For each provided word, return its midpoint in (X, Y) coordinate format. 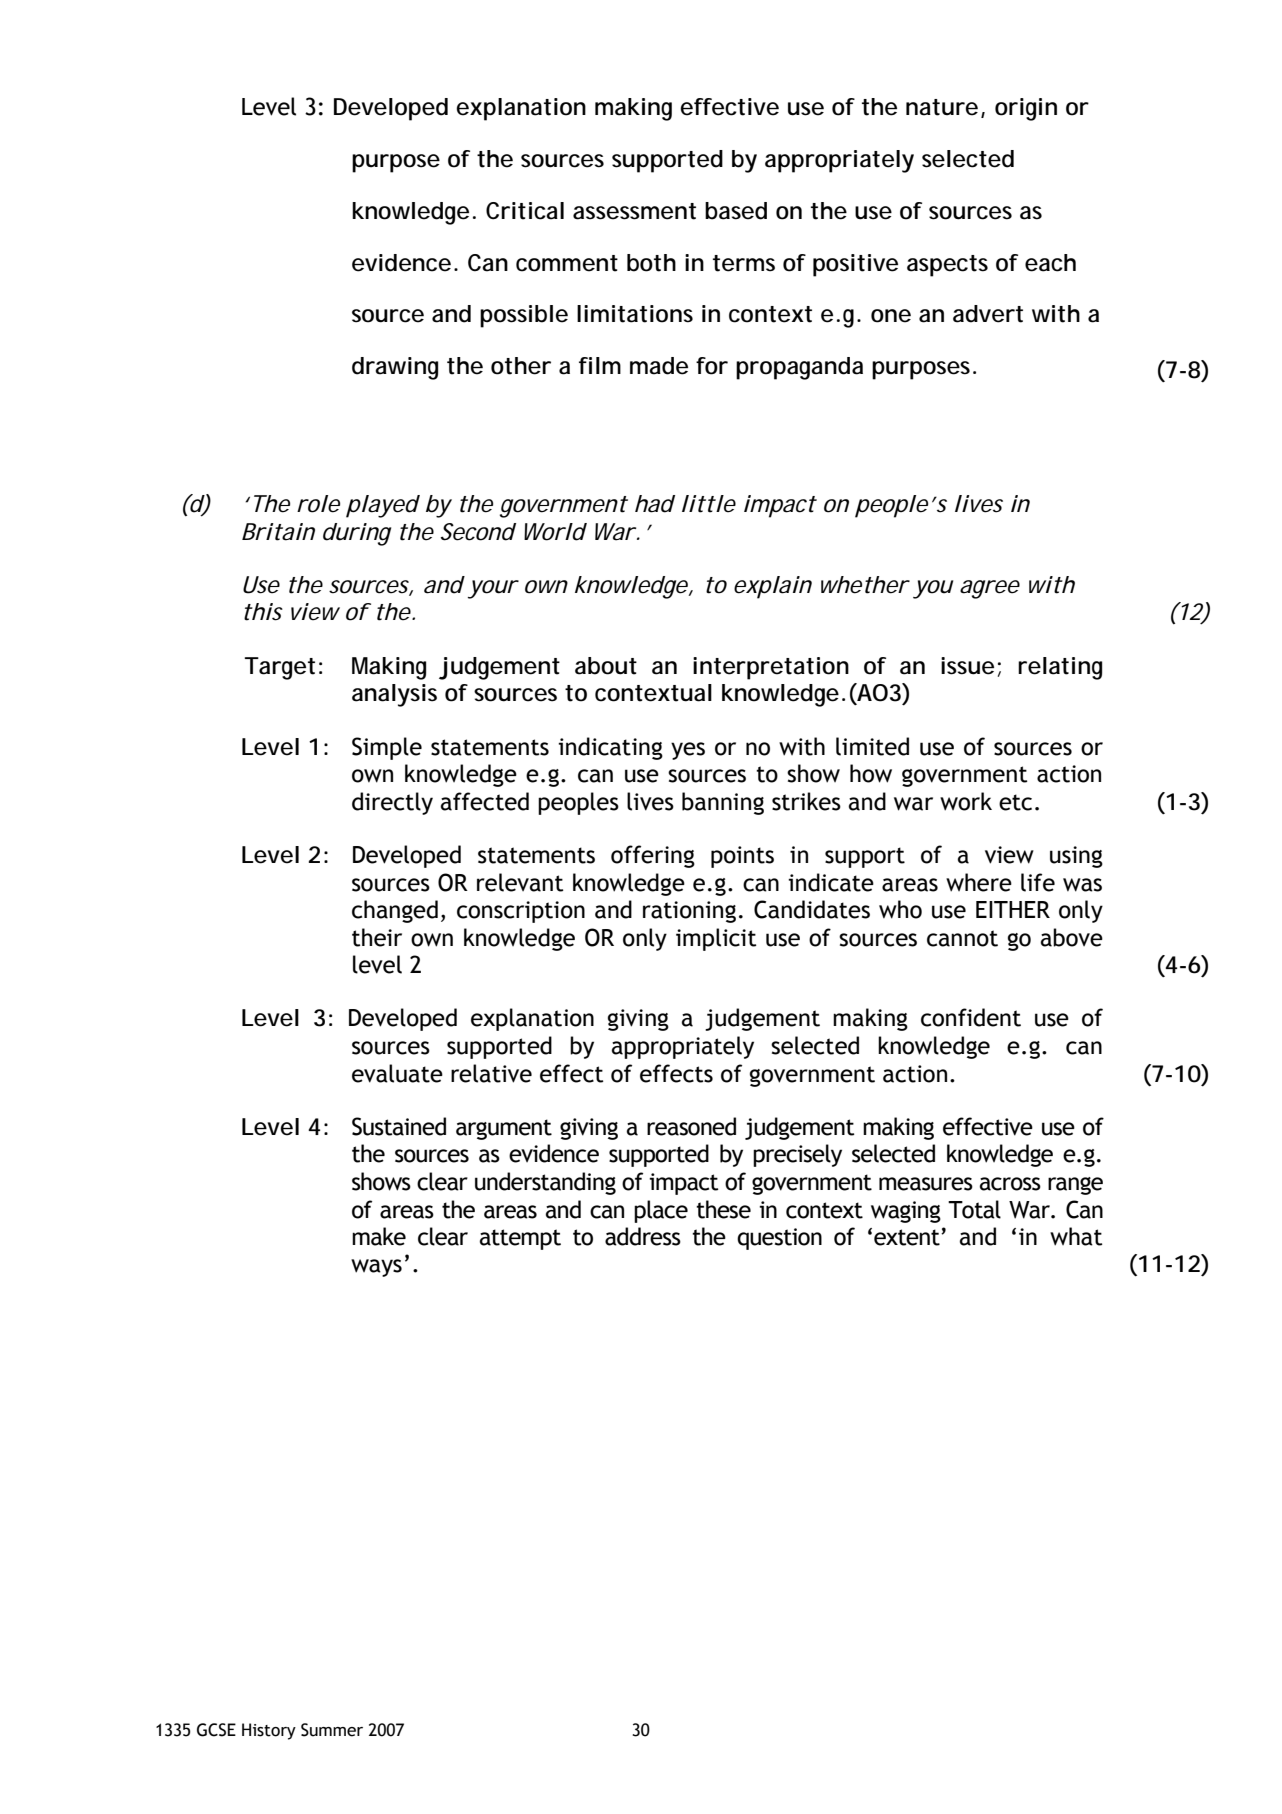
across (1010, 1184)
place (661, 1211)
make (379, 1236)
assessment (634, 211)
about (606, 666)
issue (967, 666)
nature (942, 107)
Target (279, 668)
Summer (332, 1730)
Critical (525, 211)
